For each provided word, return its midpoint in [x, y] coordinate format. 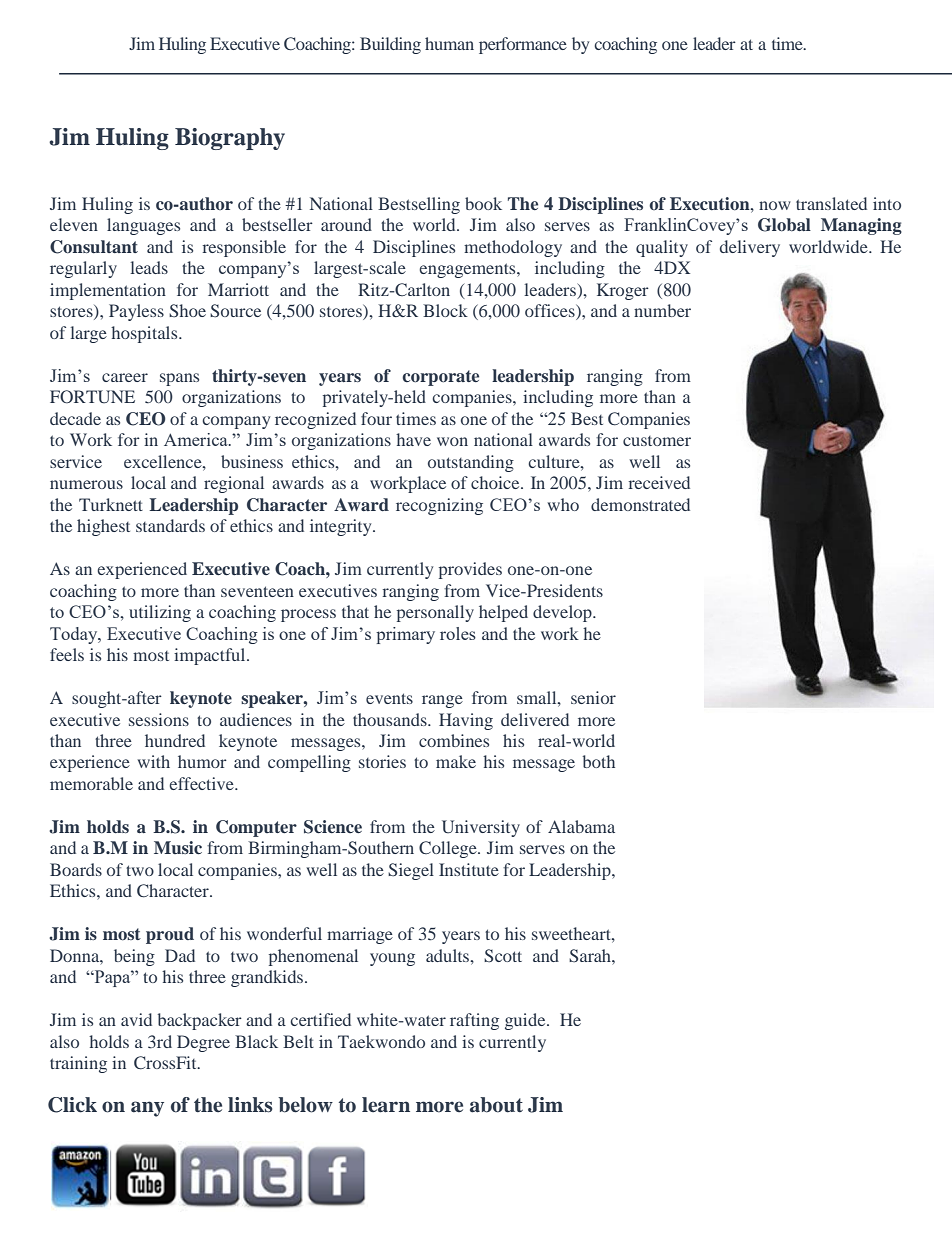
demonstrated [640, 504]
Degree [203, 1043]
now [775, 205]
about [496, 1105]
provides [470, 570]
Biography [230, 139]
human [449, 43]
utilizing [160, 613]
